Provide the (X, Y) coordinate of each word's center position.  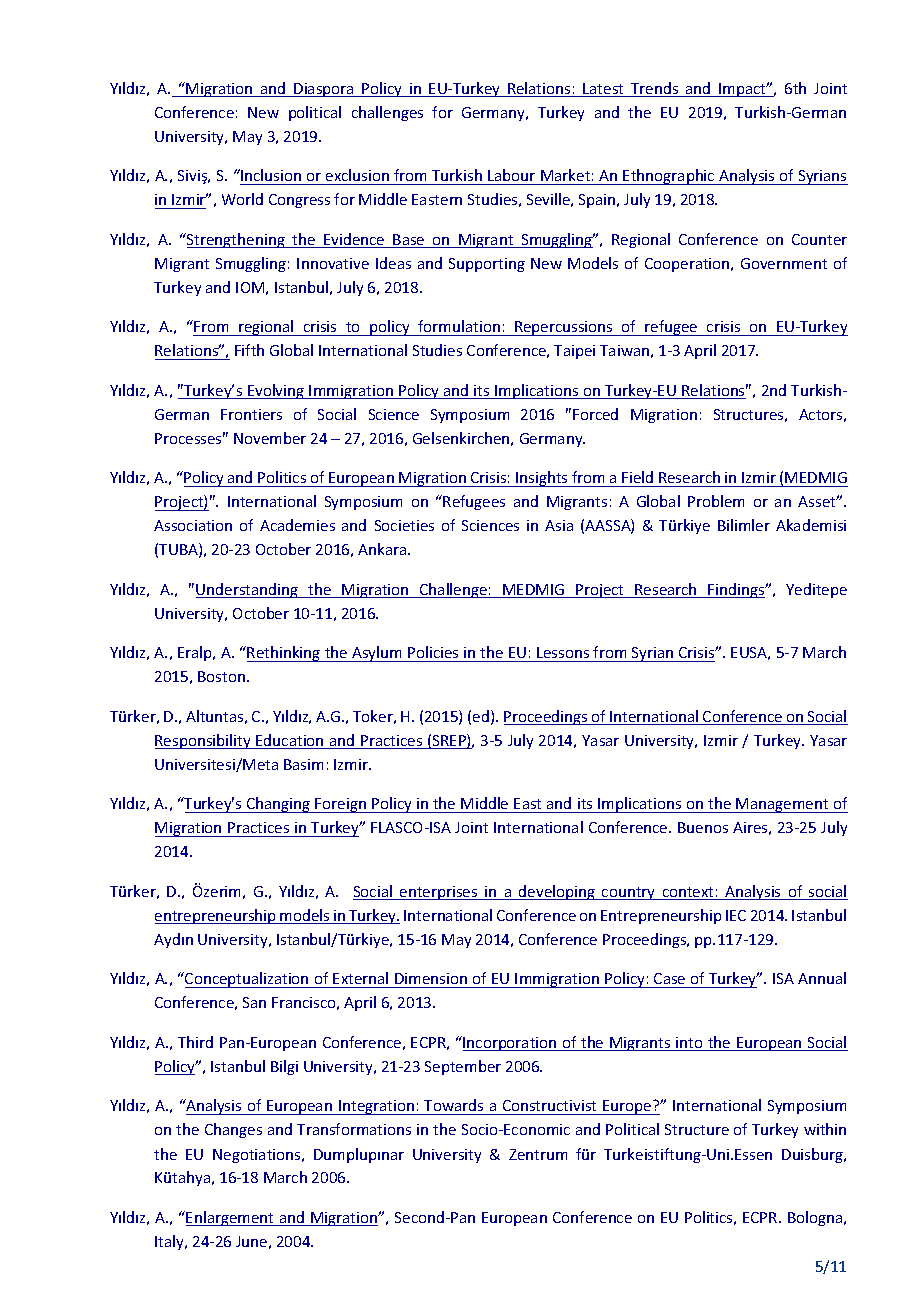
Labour (512, 177)
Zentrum (538, 1154)
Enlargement (231, 1218)
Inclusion (271, 177)
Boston (221, 676)
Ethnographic (669, 177)
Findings (737, 590)
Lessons (563, 652)
